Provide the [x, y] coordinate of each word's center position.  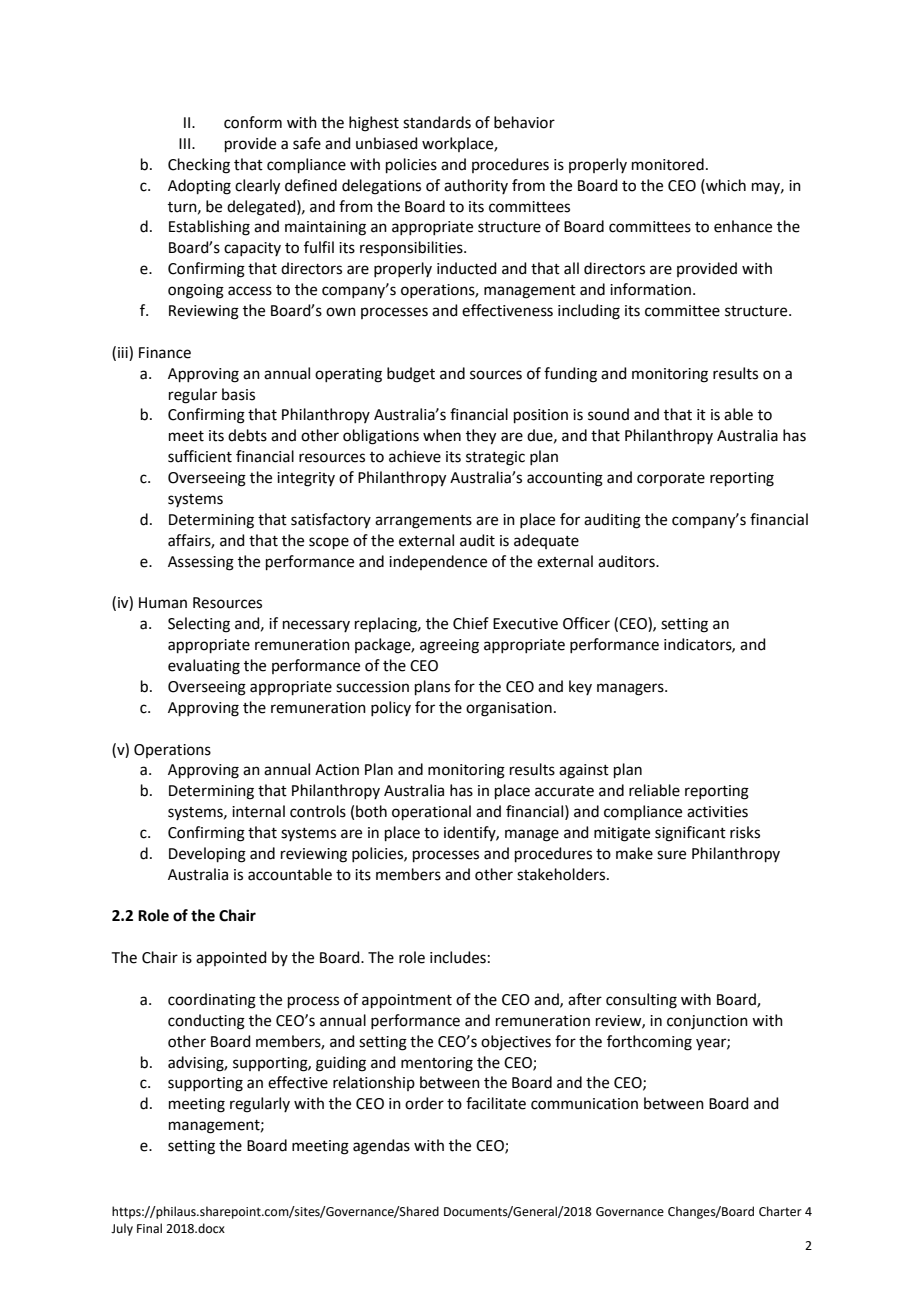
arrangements [423, 522]
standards [437, 122]
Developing [207, 855]
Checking [199, 166]
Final [149, 1228]
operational [431, 812]
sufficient [200, 456]
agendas [381, 1147]
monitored [668, 164]
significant [690, 834]
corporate [671, 479]
